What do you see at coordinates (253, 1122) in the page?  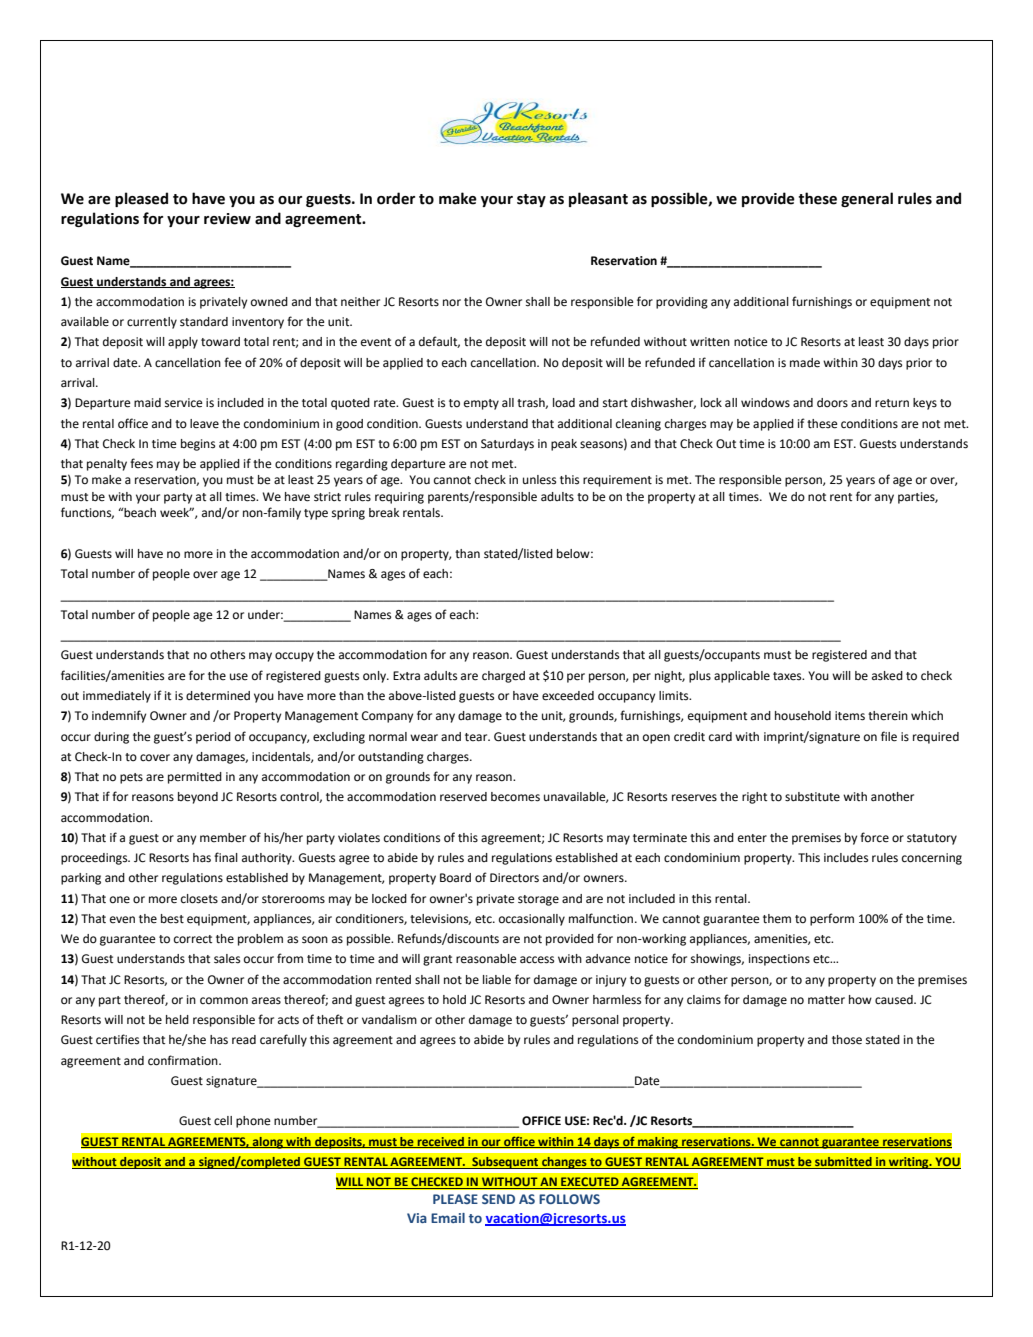 I see `phone` at bounding box center [253, 1122].
